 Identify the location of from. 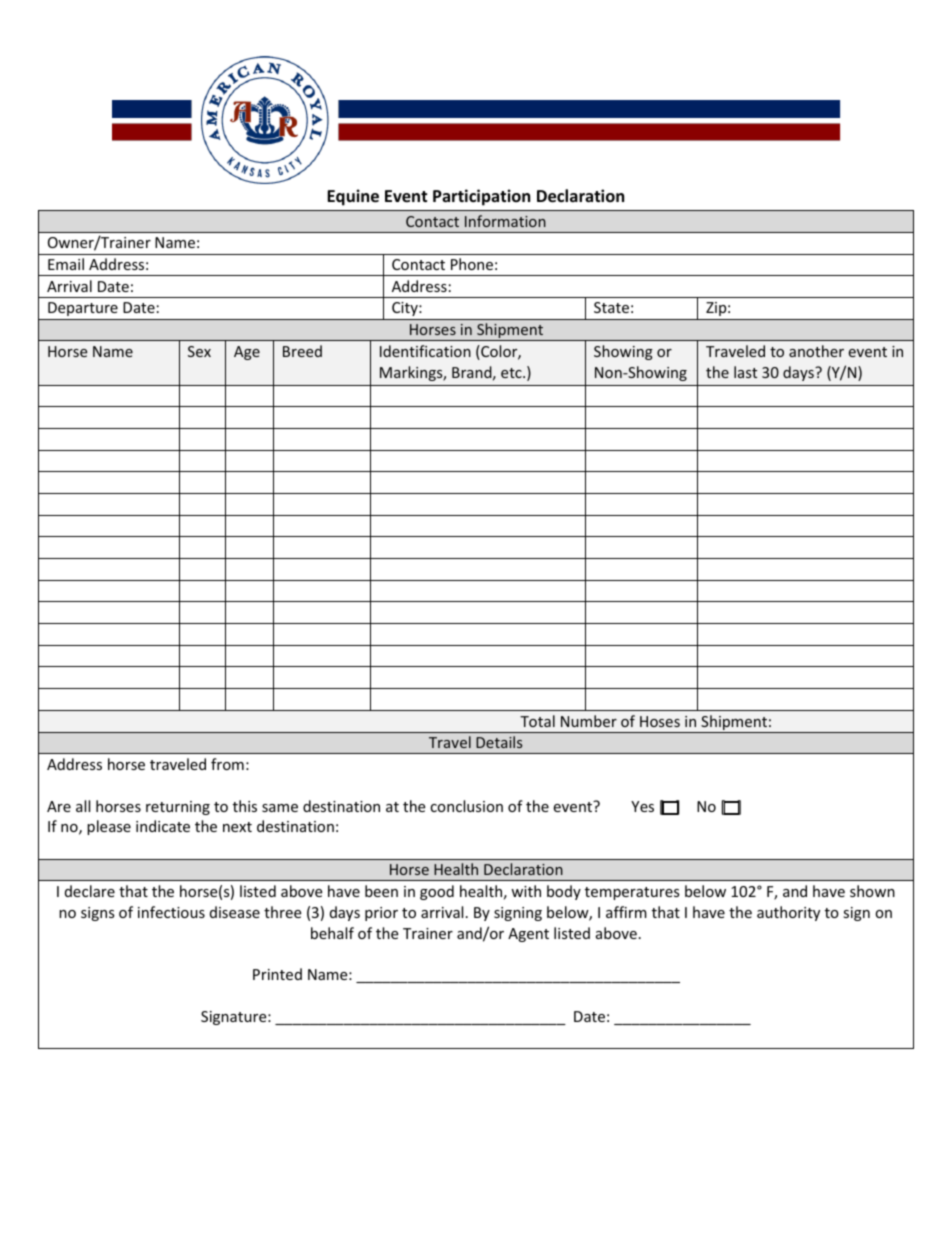
(227, 764).
